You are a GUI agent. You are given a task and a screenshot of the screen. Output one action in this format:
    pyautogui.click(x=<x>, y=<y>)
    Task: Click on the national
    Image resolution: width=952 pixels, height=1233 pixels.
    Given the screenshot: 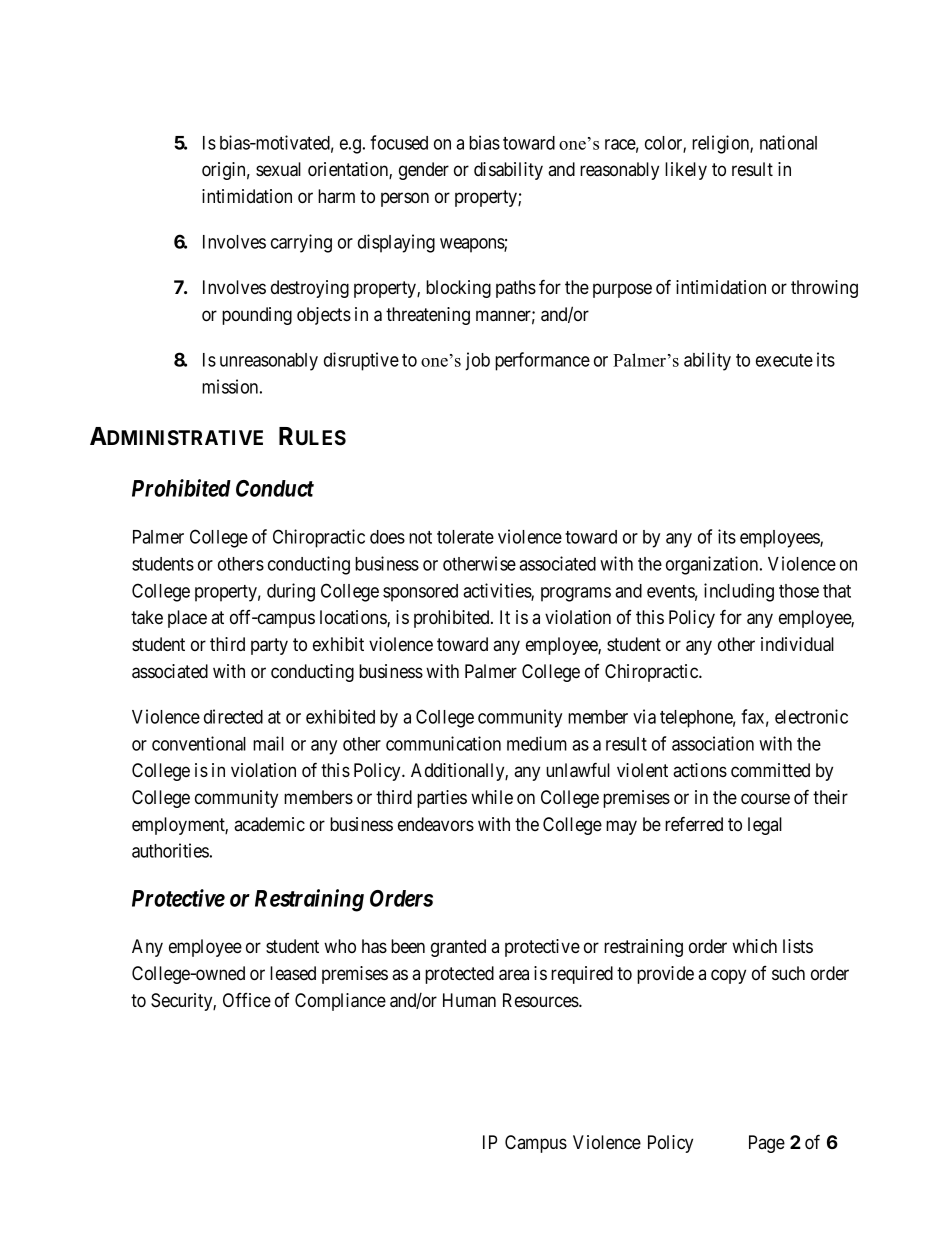 What is the action you would take?
    pyautogui.click(x=788, y=142)
